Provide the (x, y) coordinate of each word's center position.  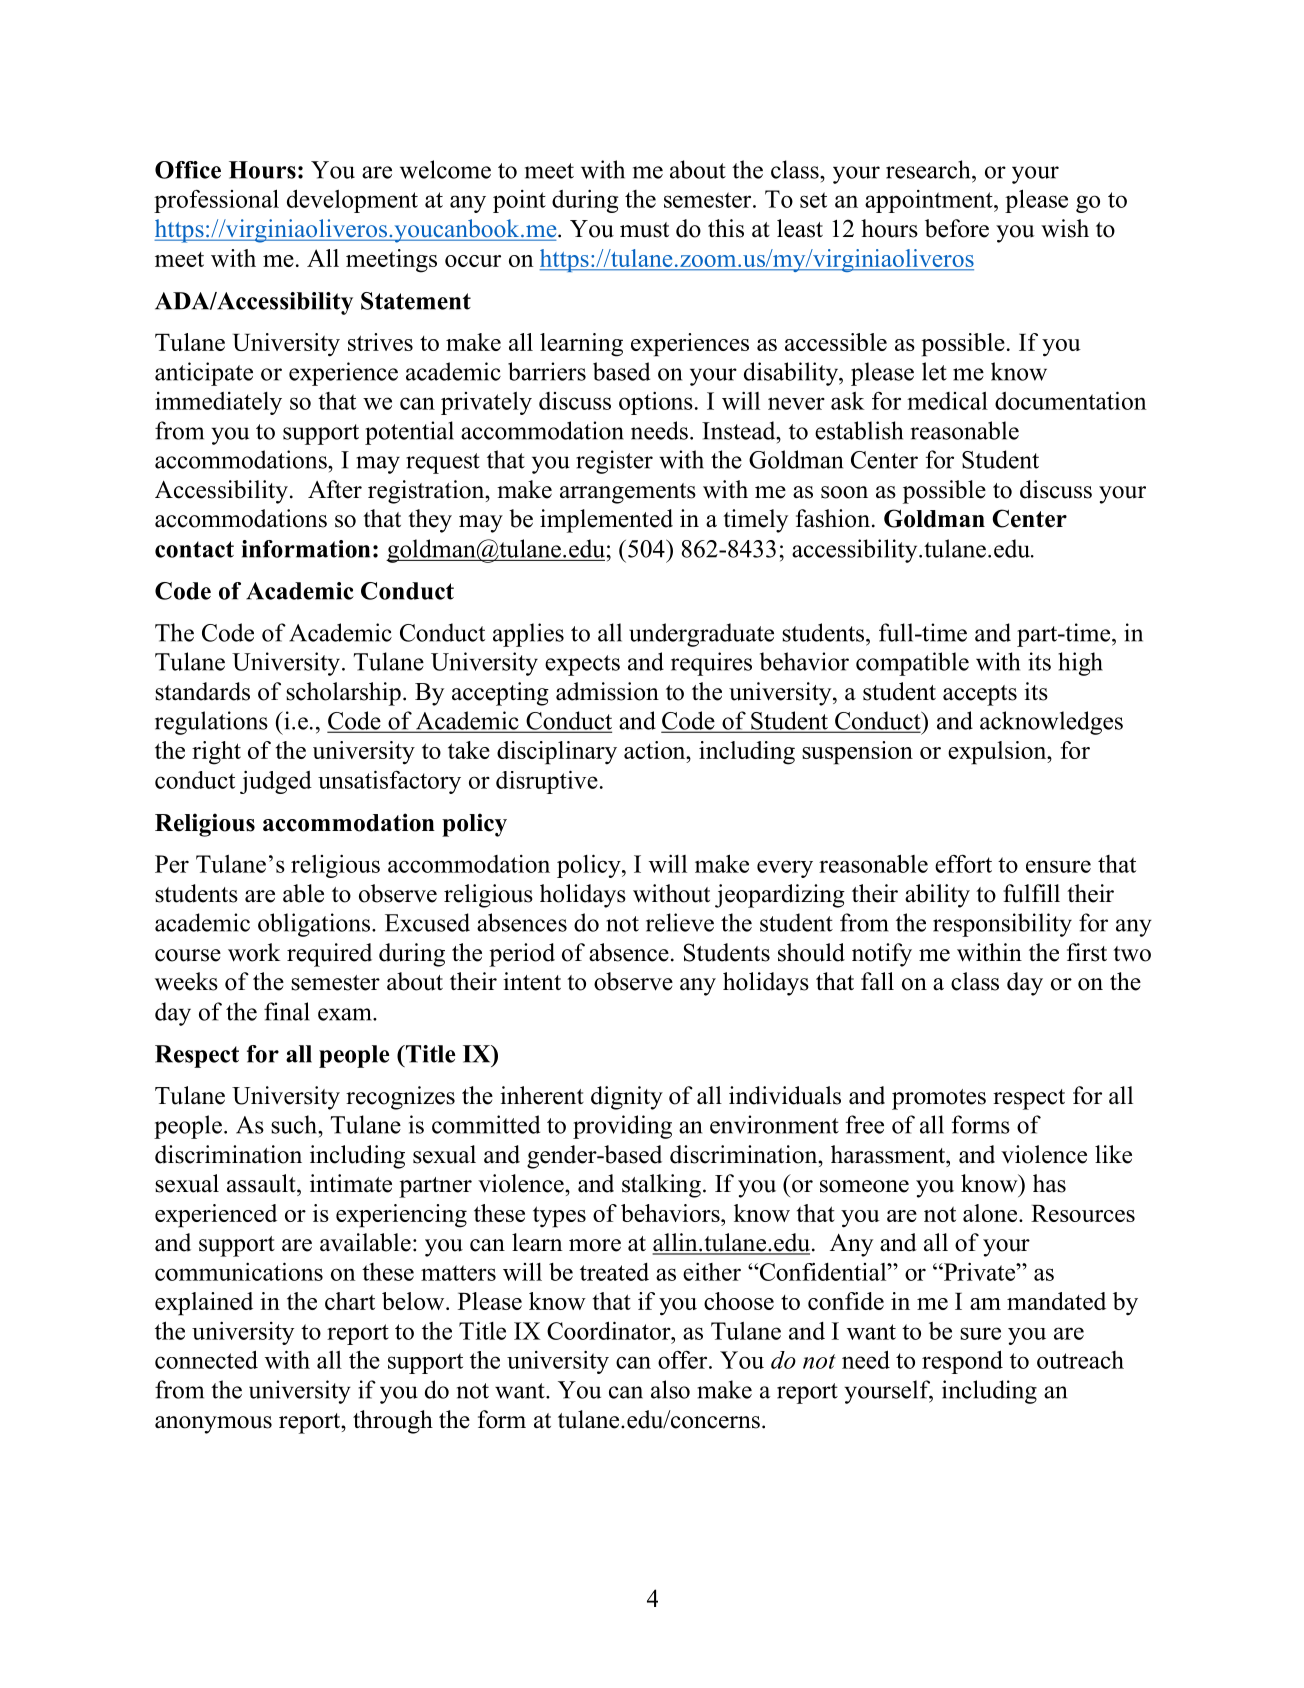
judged (276, 782)
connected (206, 1359)
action (656, 750)
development (352, 201)
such (295, 1124)
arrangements (628, 493)
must (644, 230)
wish (1065, 228)
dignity (627, 1098)
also (670, 1389)
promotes (939, 1099)
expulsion (998, 753)
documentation (1071, 400)
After (335, 489)
